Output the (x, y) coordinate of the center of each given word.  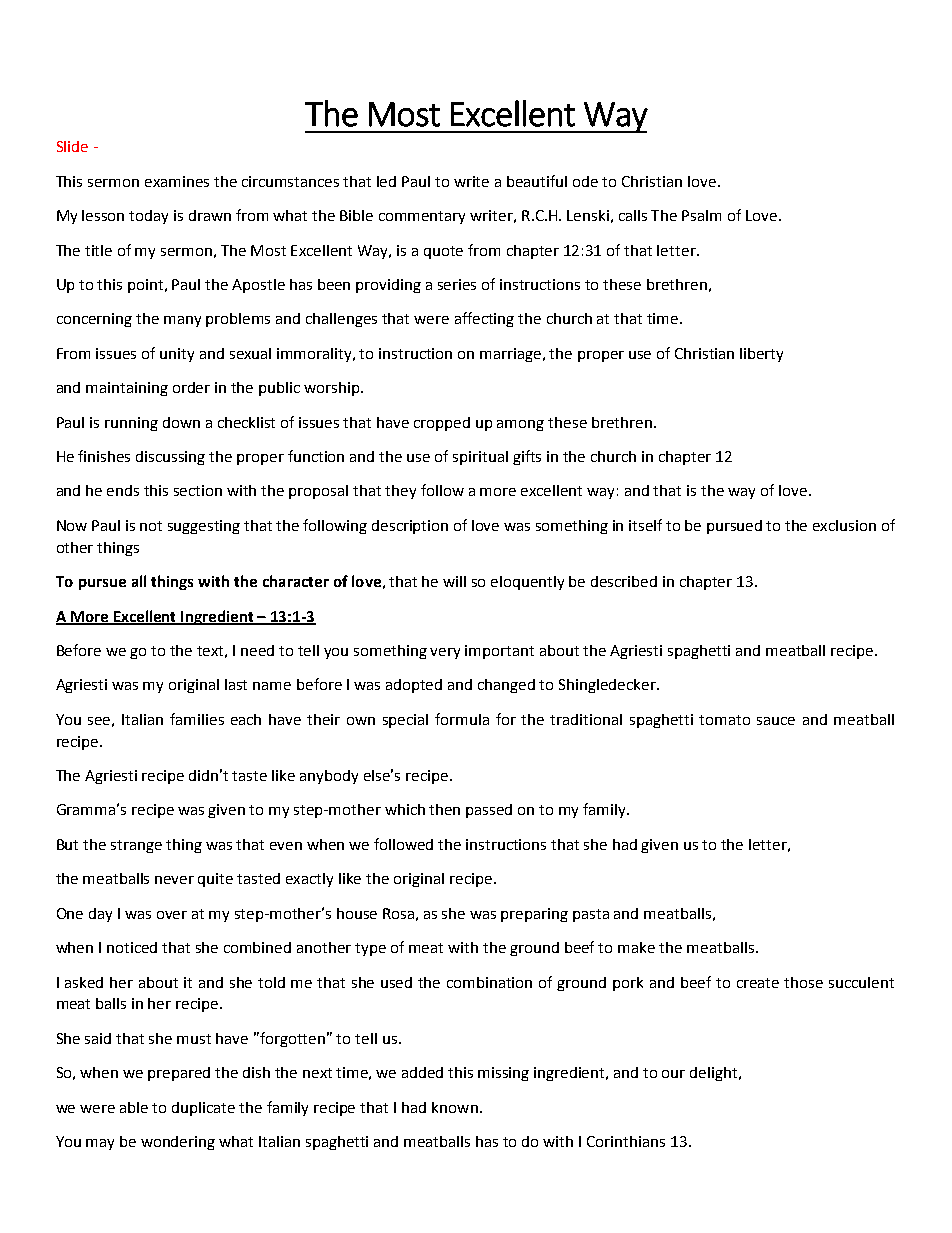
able (134, 1107)
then (444, 809)
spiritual (480, 458)
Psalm (701, 215)
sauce (776, 721)
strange (136, 846)
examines (177, 181)
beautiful (537, 181)
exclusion (844, 525)
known (455, 1107)
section (198, 490)
